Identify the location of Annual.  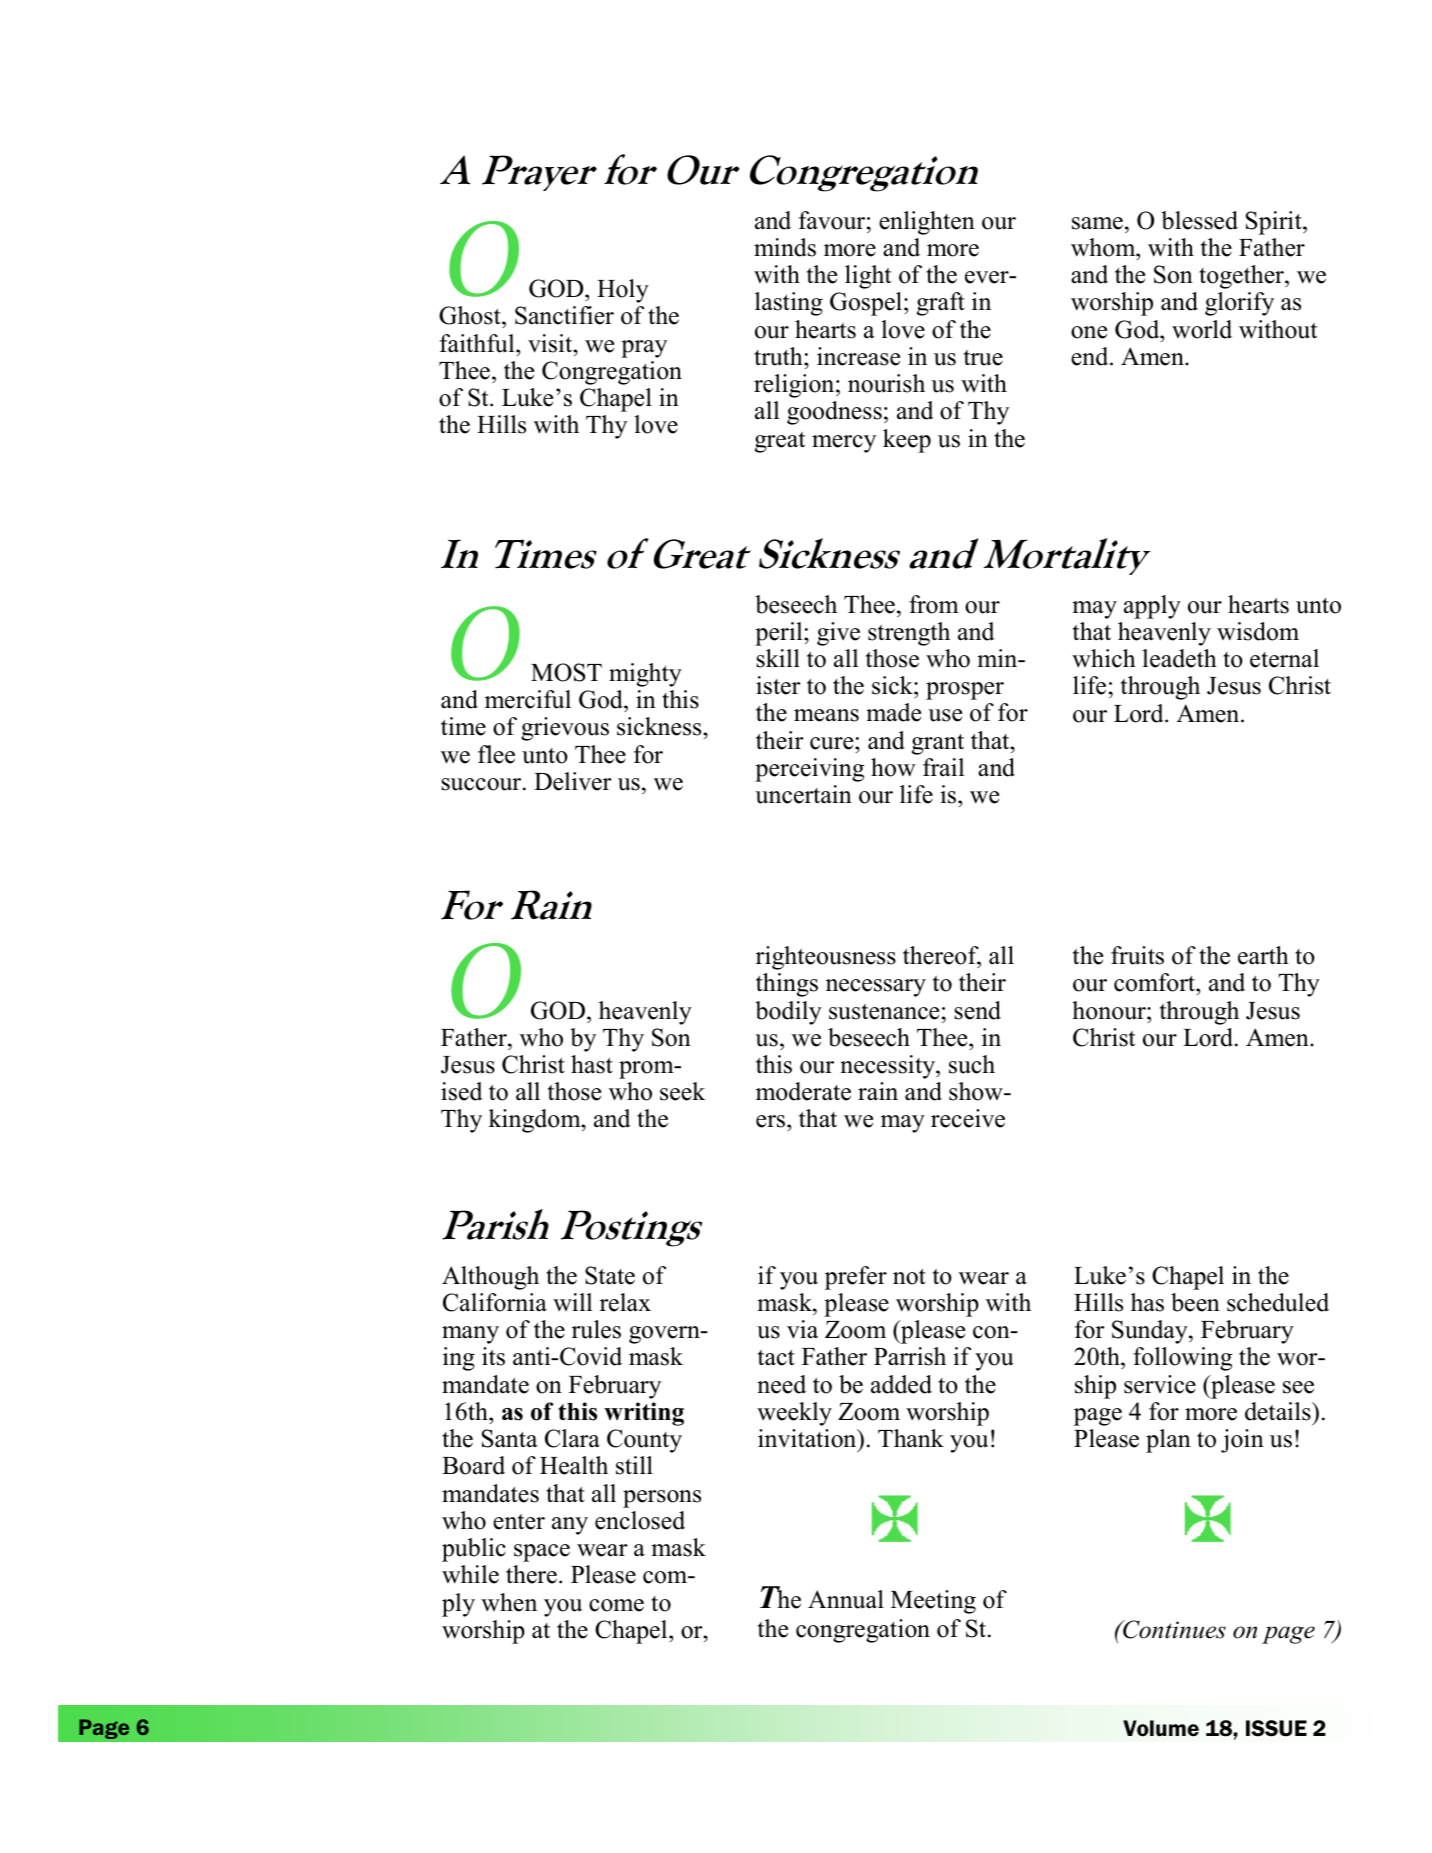
(846, 1599).
